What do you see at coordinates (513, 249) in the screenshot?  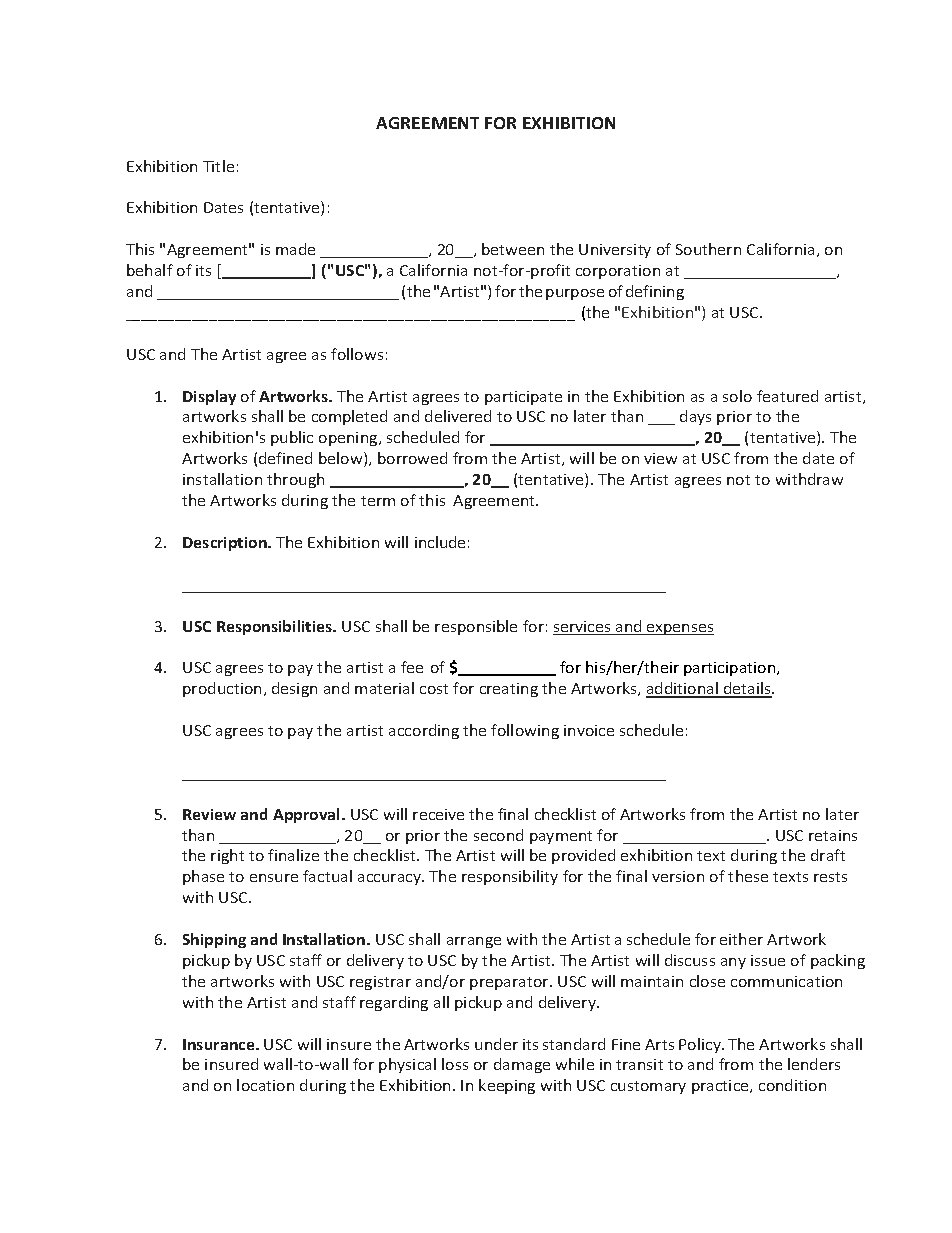 I see `between` at bounding box center [513, 249].
